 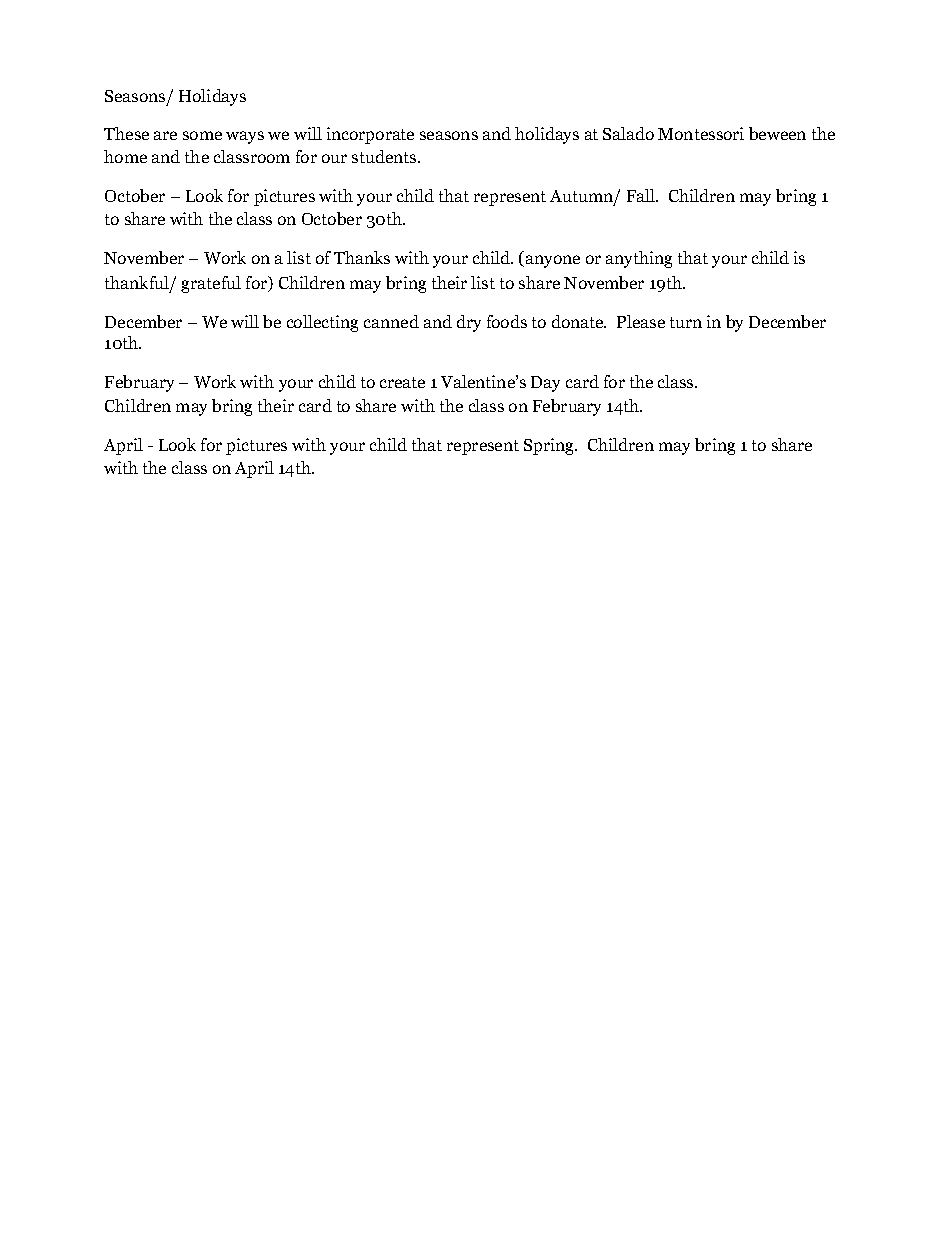 I want to click on incorporate, so click(x=370, y=135).
